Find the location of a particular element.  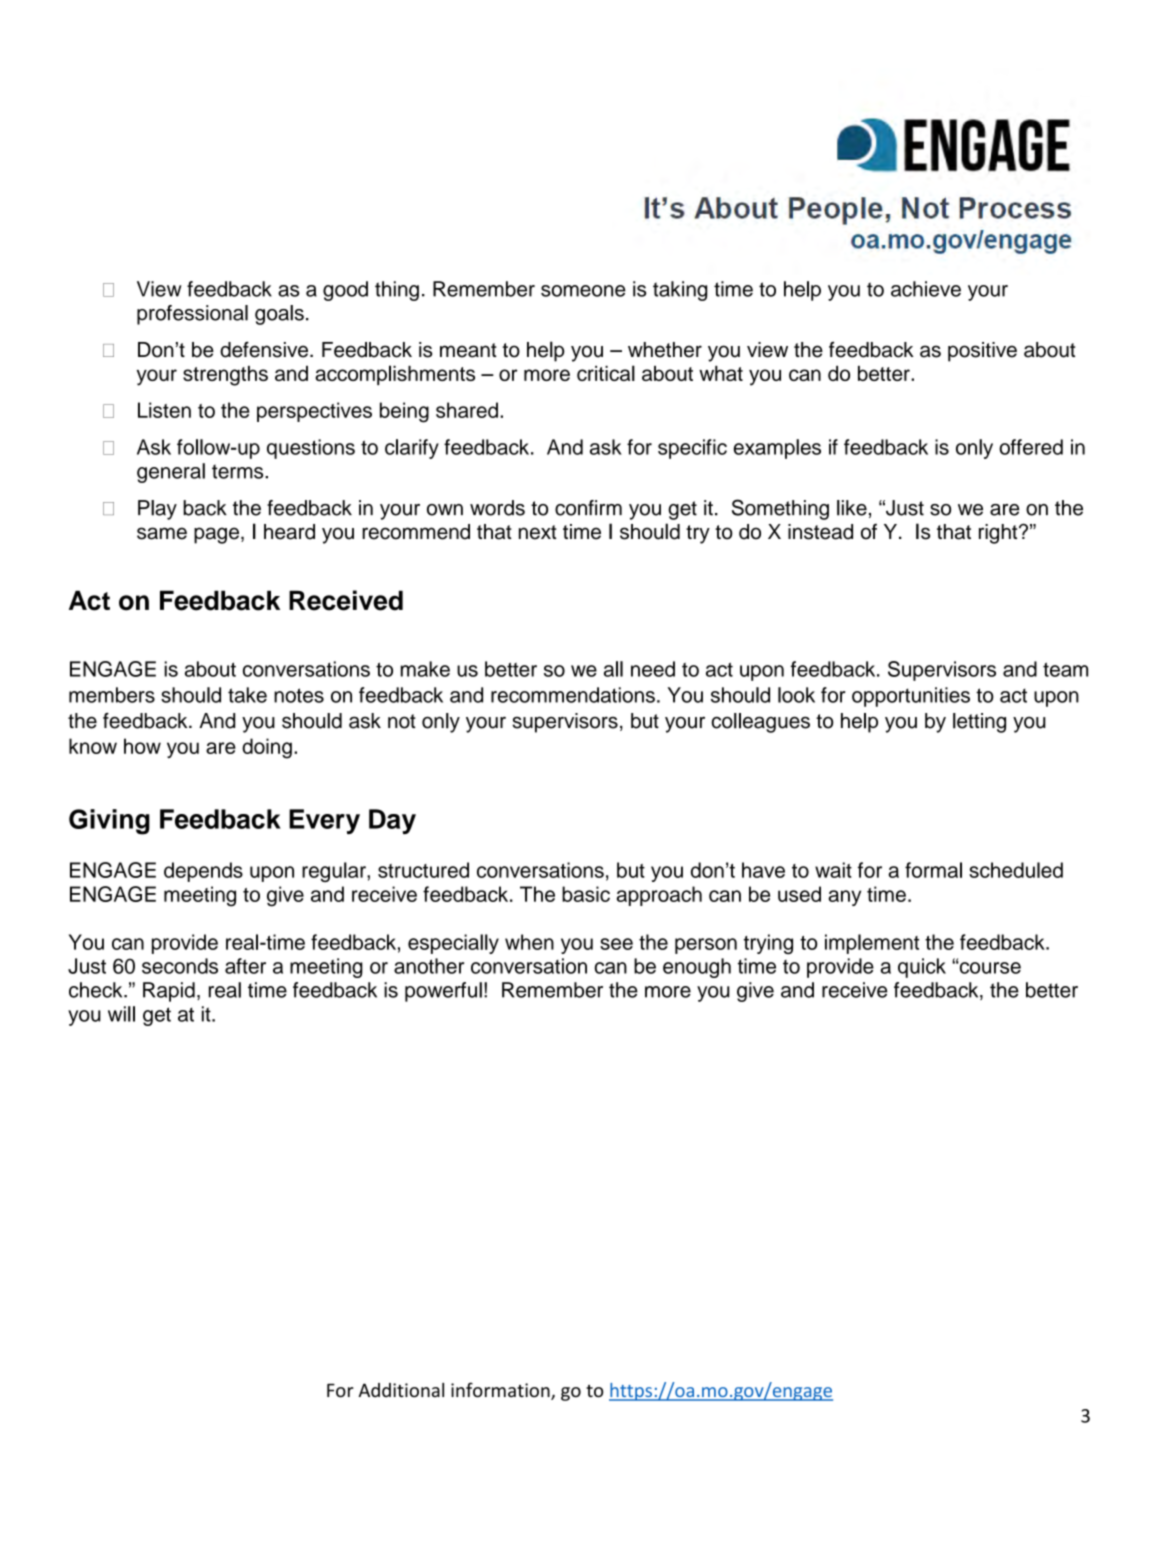

professional is located at coordinates (192, 315).
